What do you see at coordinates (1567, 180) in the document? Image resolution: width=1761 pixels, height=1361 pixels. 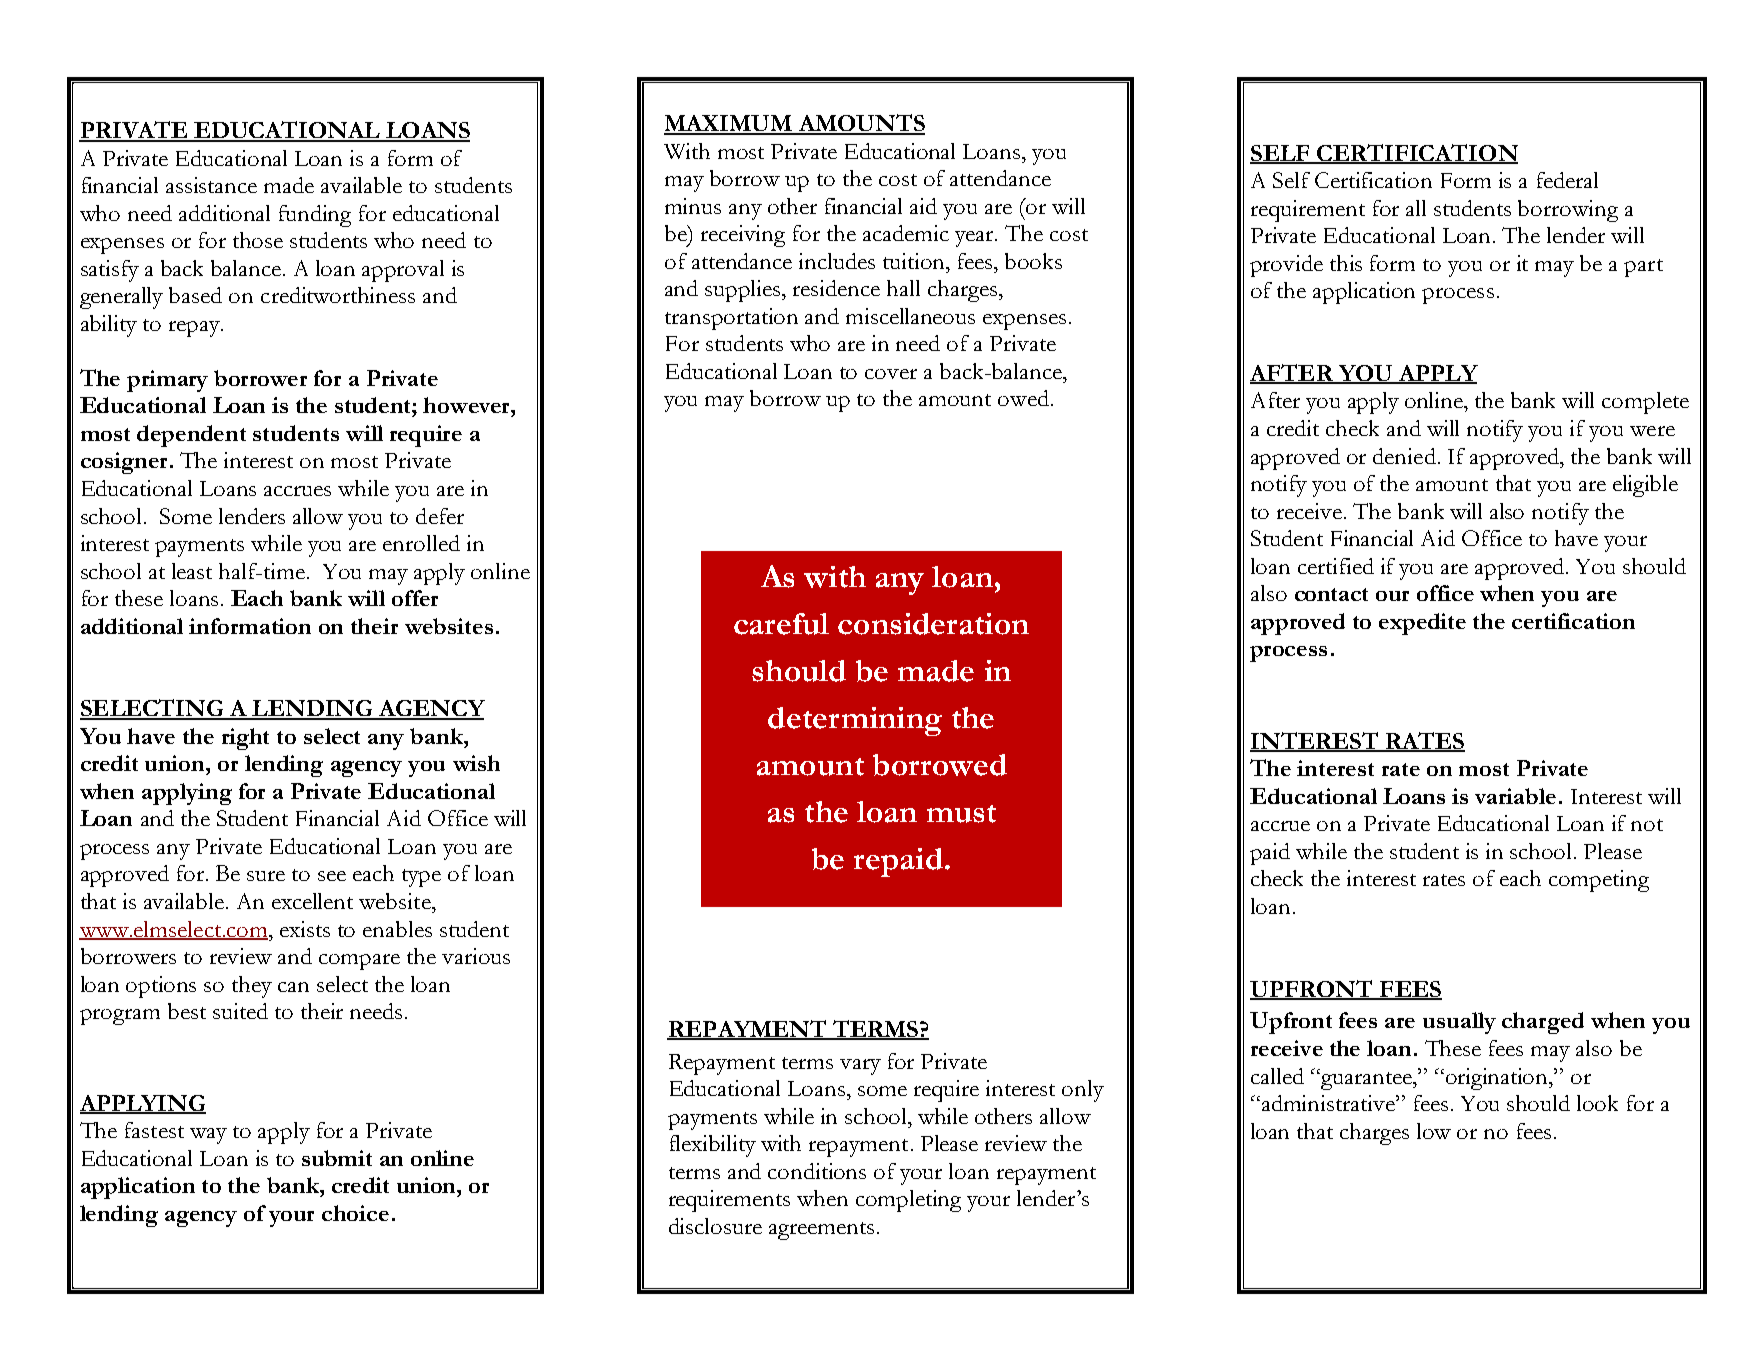 I see `federal` at bounding box center [1567, 180].
